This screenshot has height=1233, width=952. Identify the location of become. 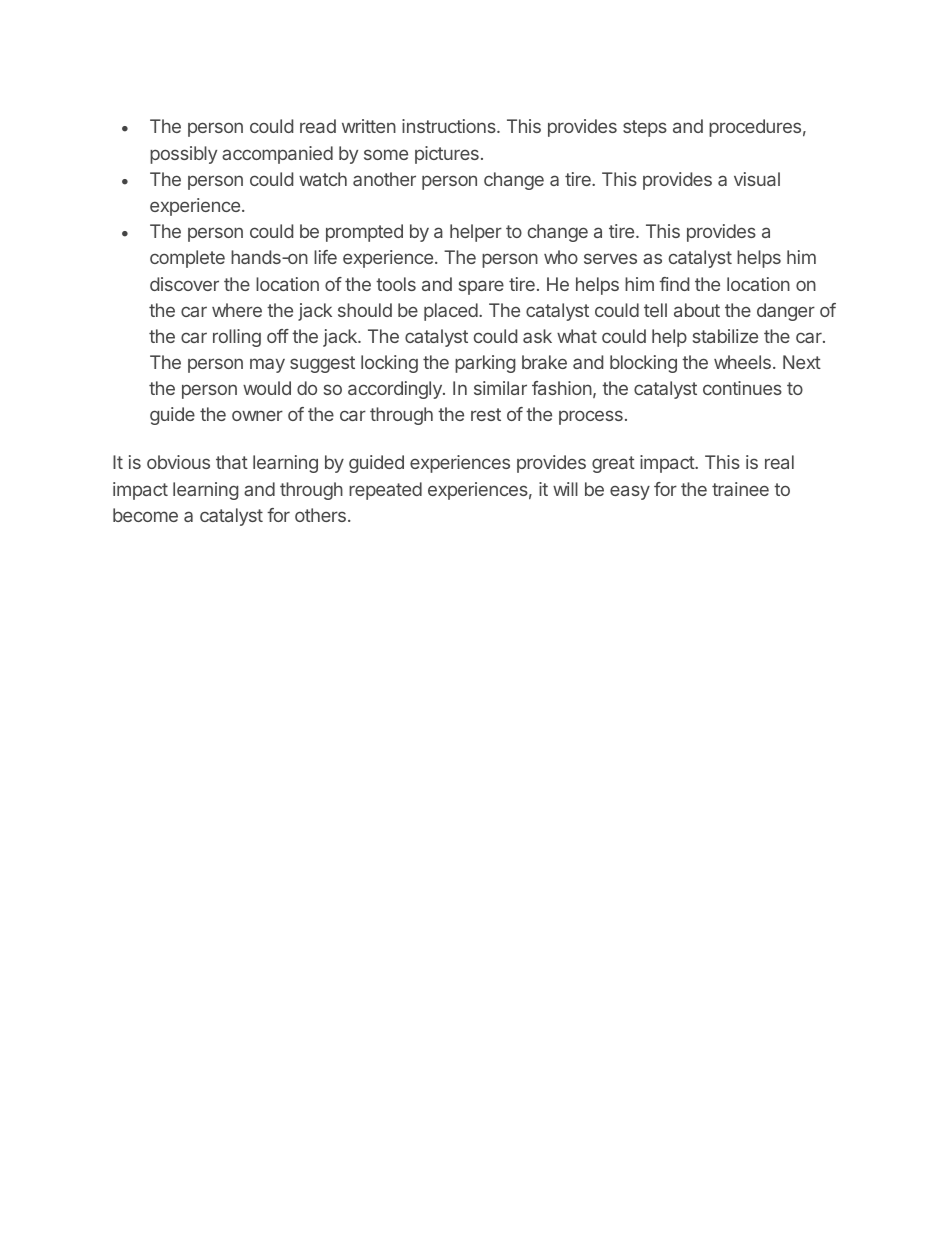
(145, 515).
